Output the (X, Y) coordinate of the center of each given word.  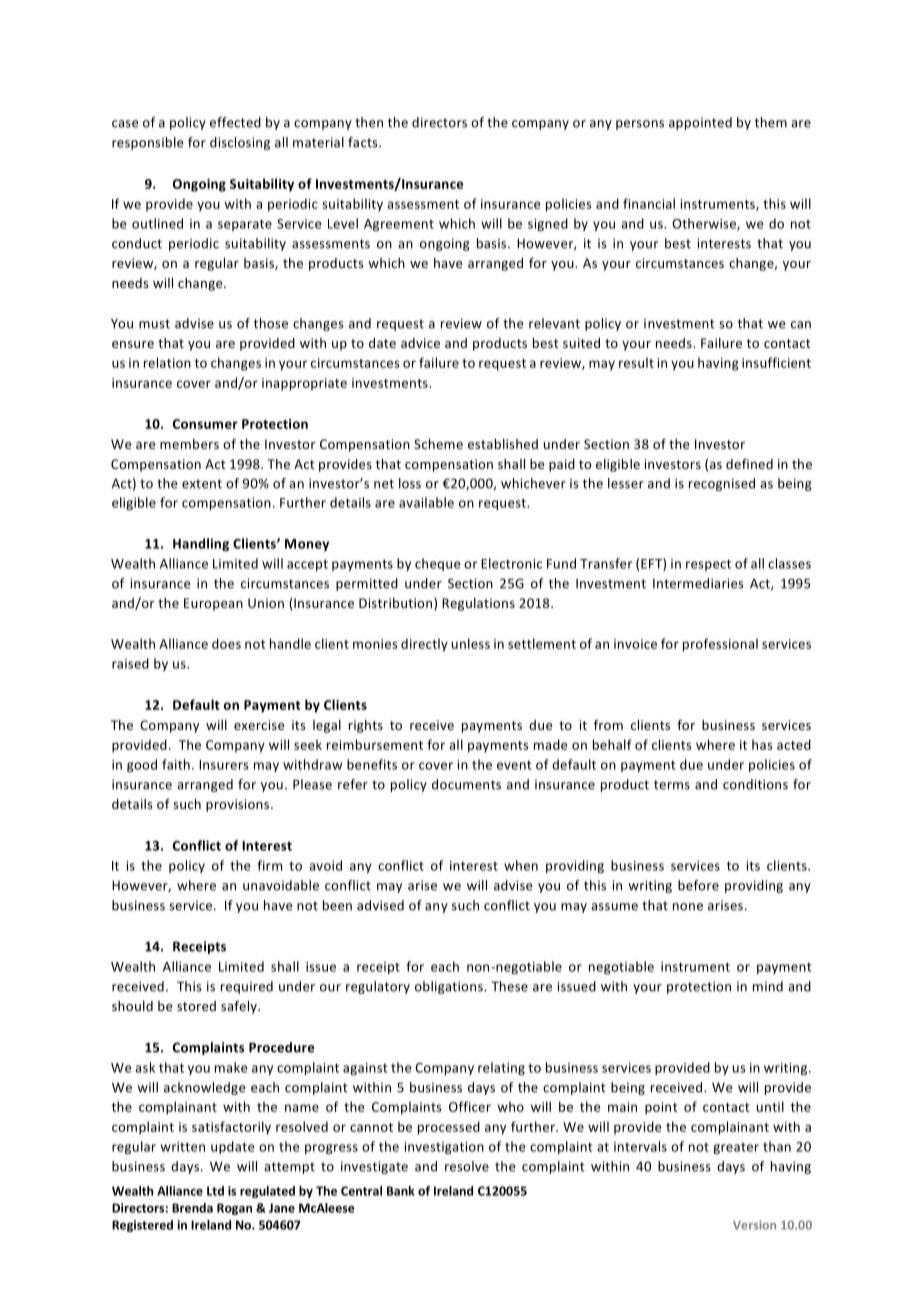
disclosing (240, 143)
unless (471, 643)
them (771, 122)
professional (720, 645)
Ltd (215, 1191)
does (226, 643)
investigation (444, 1148)
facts (364, 142)
